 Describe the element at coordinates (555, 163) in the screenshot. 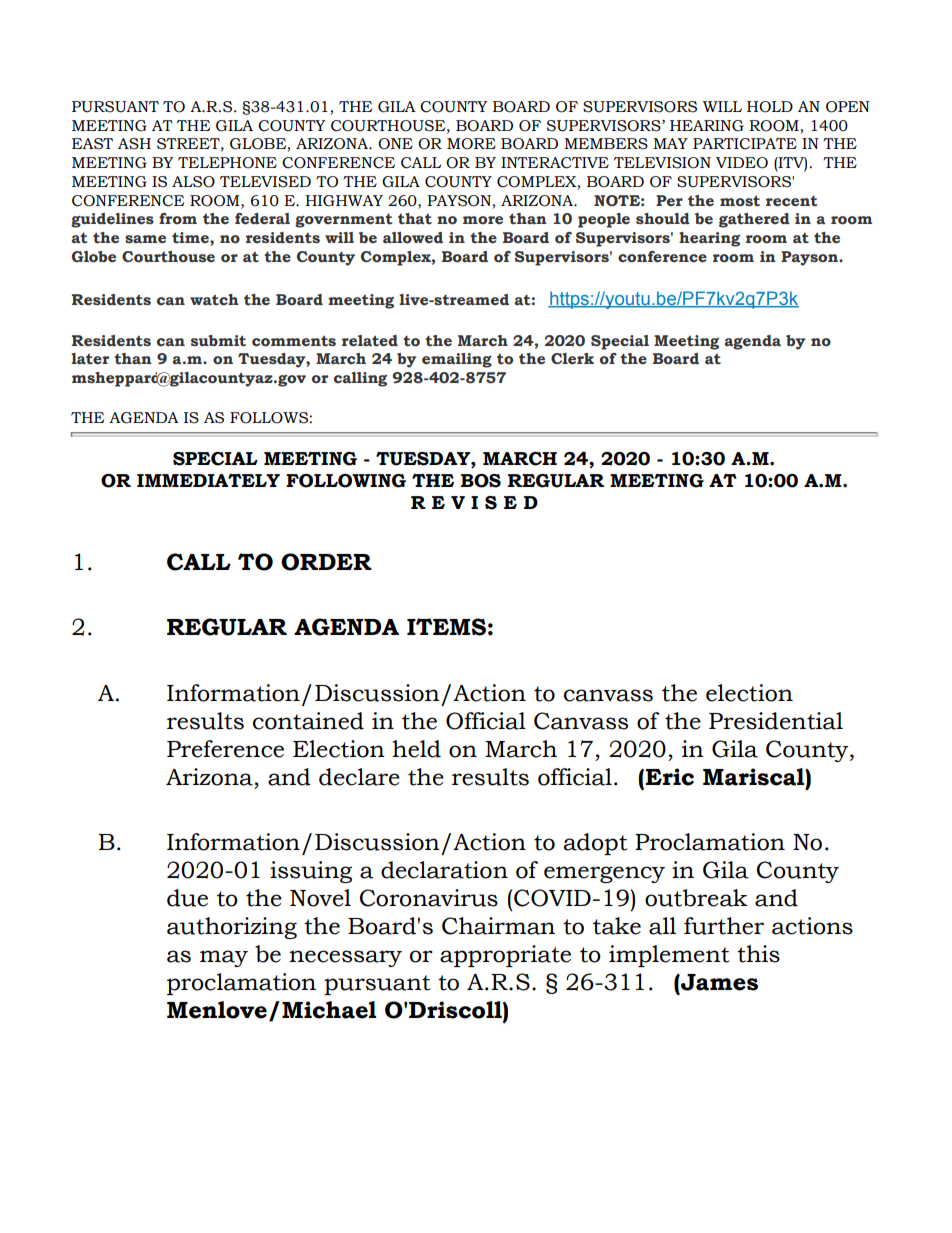

I see `INTERACTIVE` at that location.
